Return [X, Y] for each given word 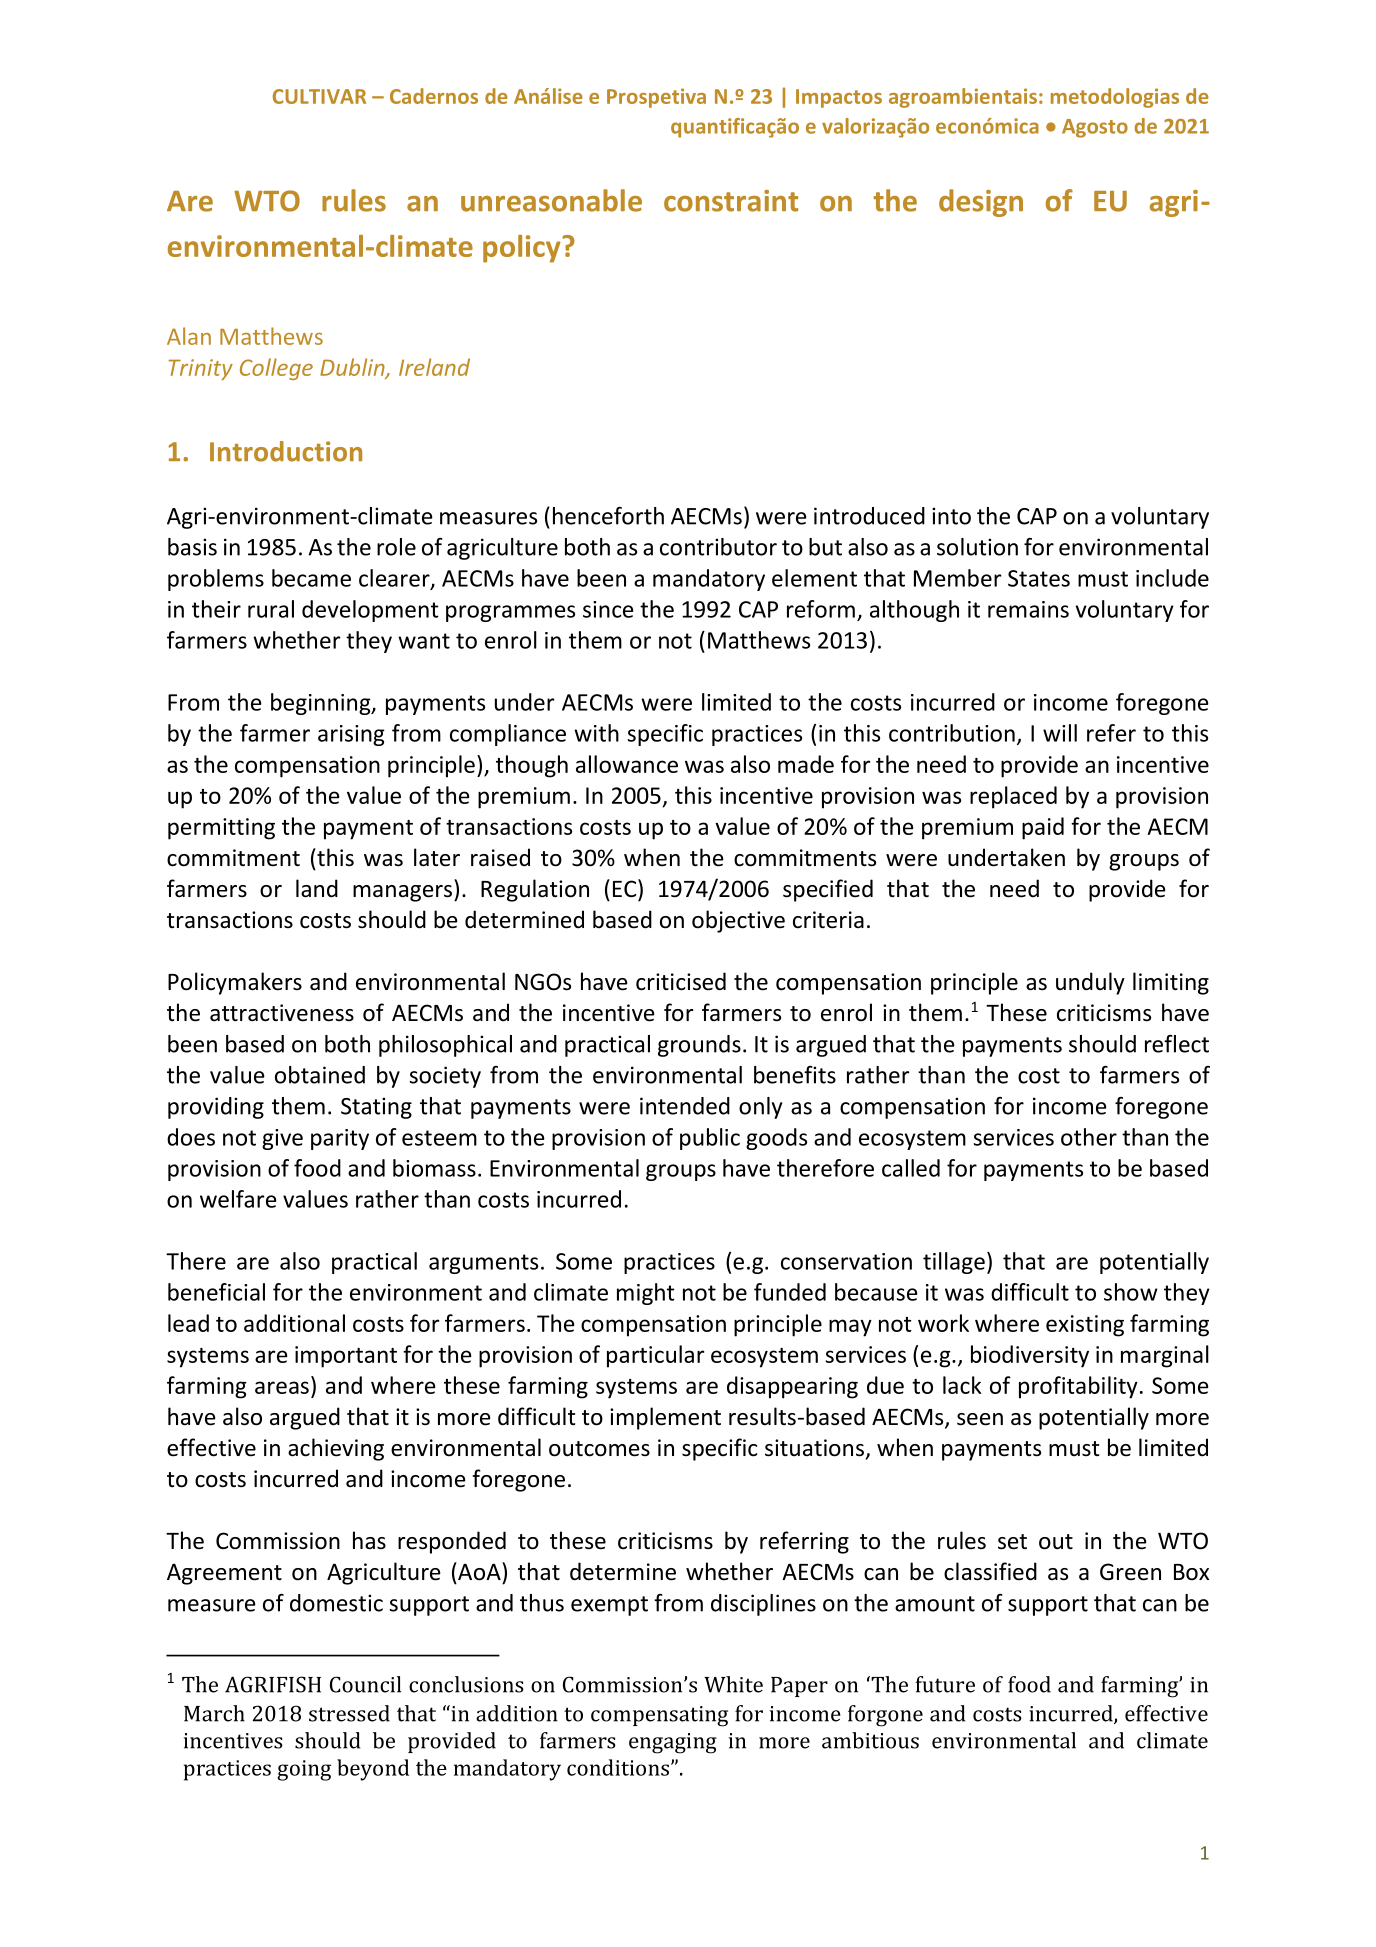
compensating [659, 1716]
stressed [349, 1713]
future [945, 1684]
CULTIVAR [319, 96]
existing [1085, 1326]
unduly [1090, 983]
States [1039, 578]
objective [738, 921]
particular [655, 1356]
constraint [731, 201]
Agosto [1095, 128]
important [346, 1357]
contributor [718, 547]
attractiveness [282, 1013]
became [311, 578]
